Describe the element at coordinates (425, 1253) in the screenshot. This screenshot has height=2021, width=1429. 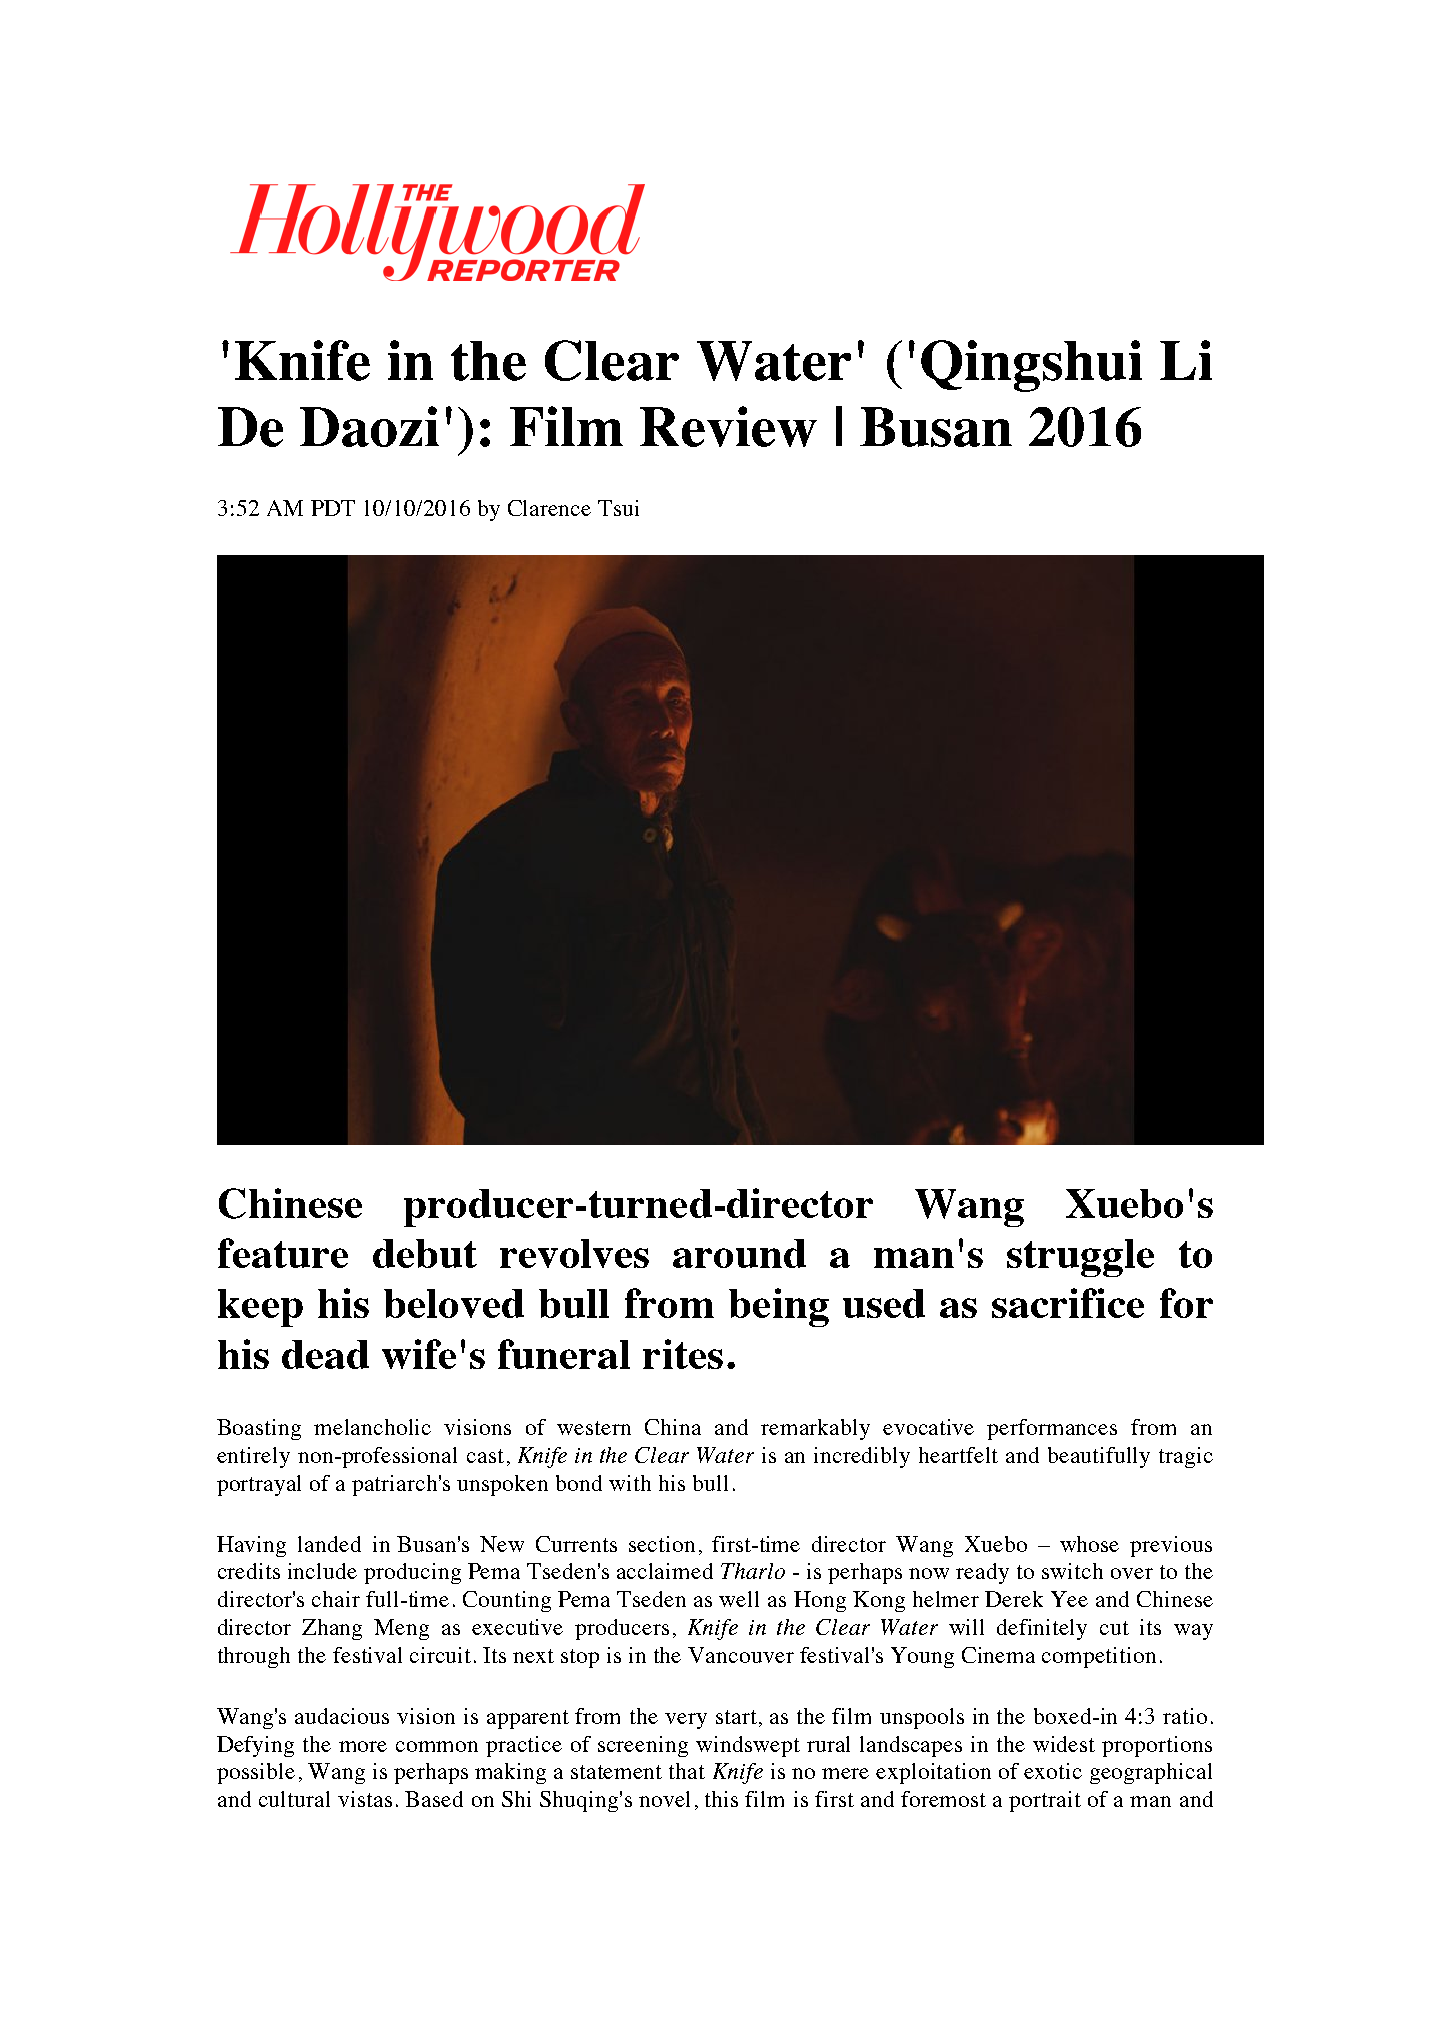
I see `debut` at that location.
